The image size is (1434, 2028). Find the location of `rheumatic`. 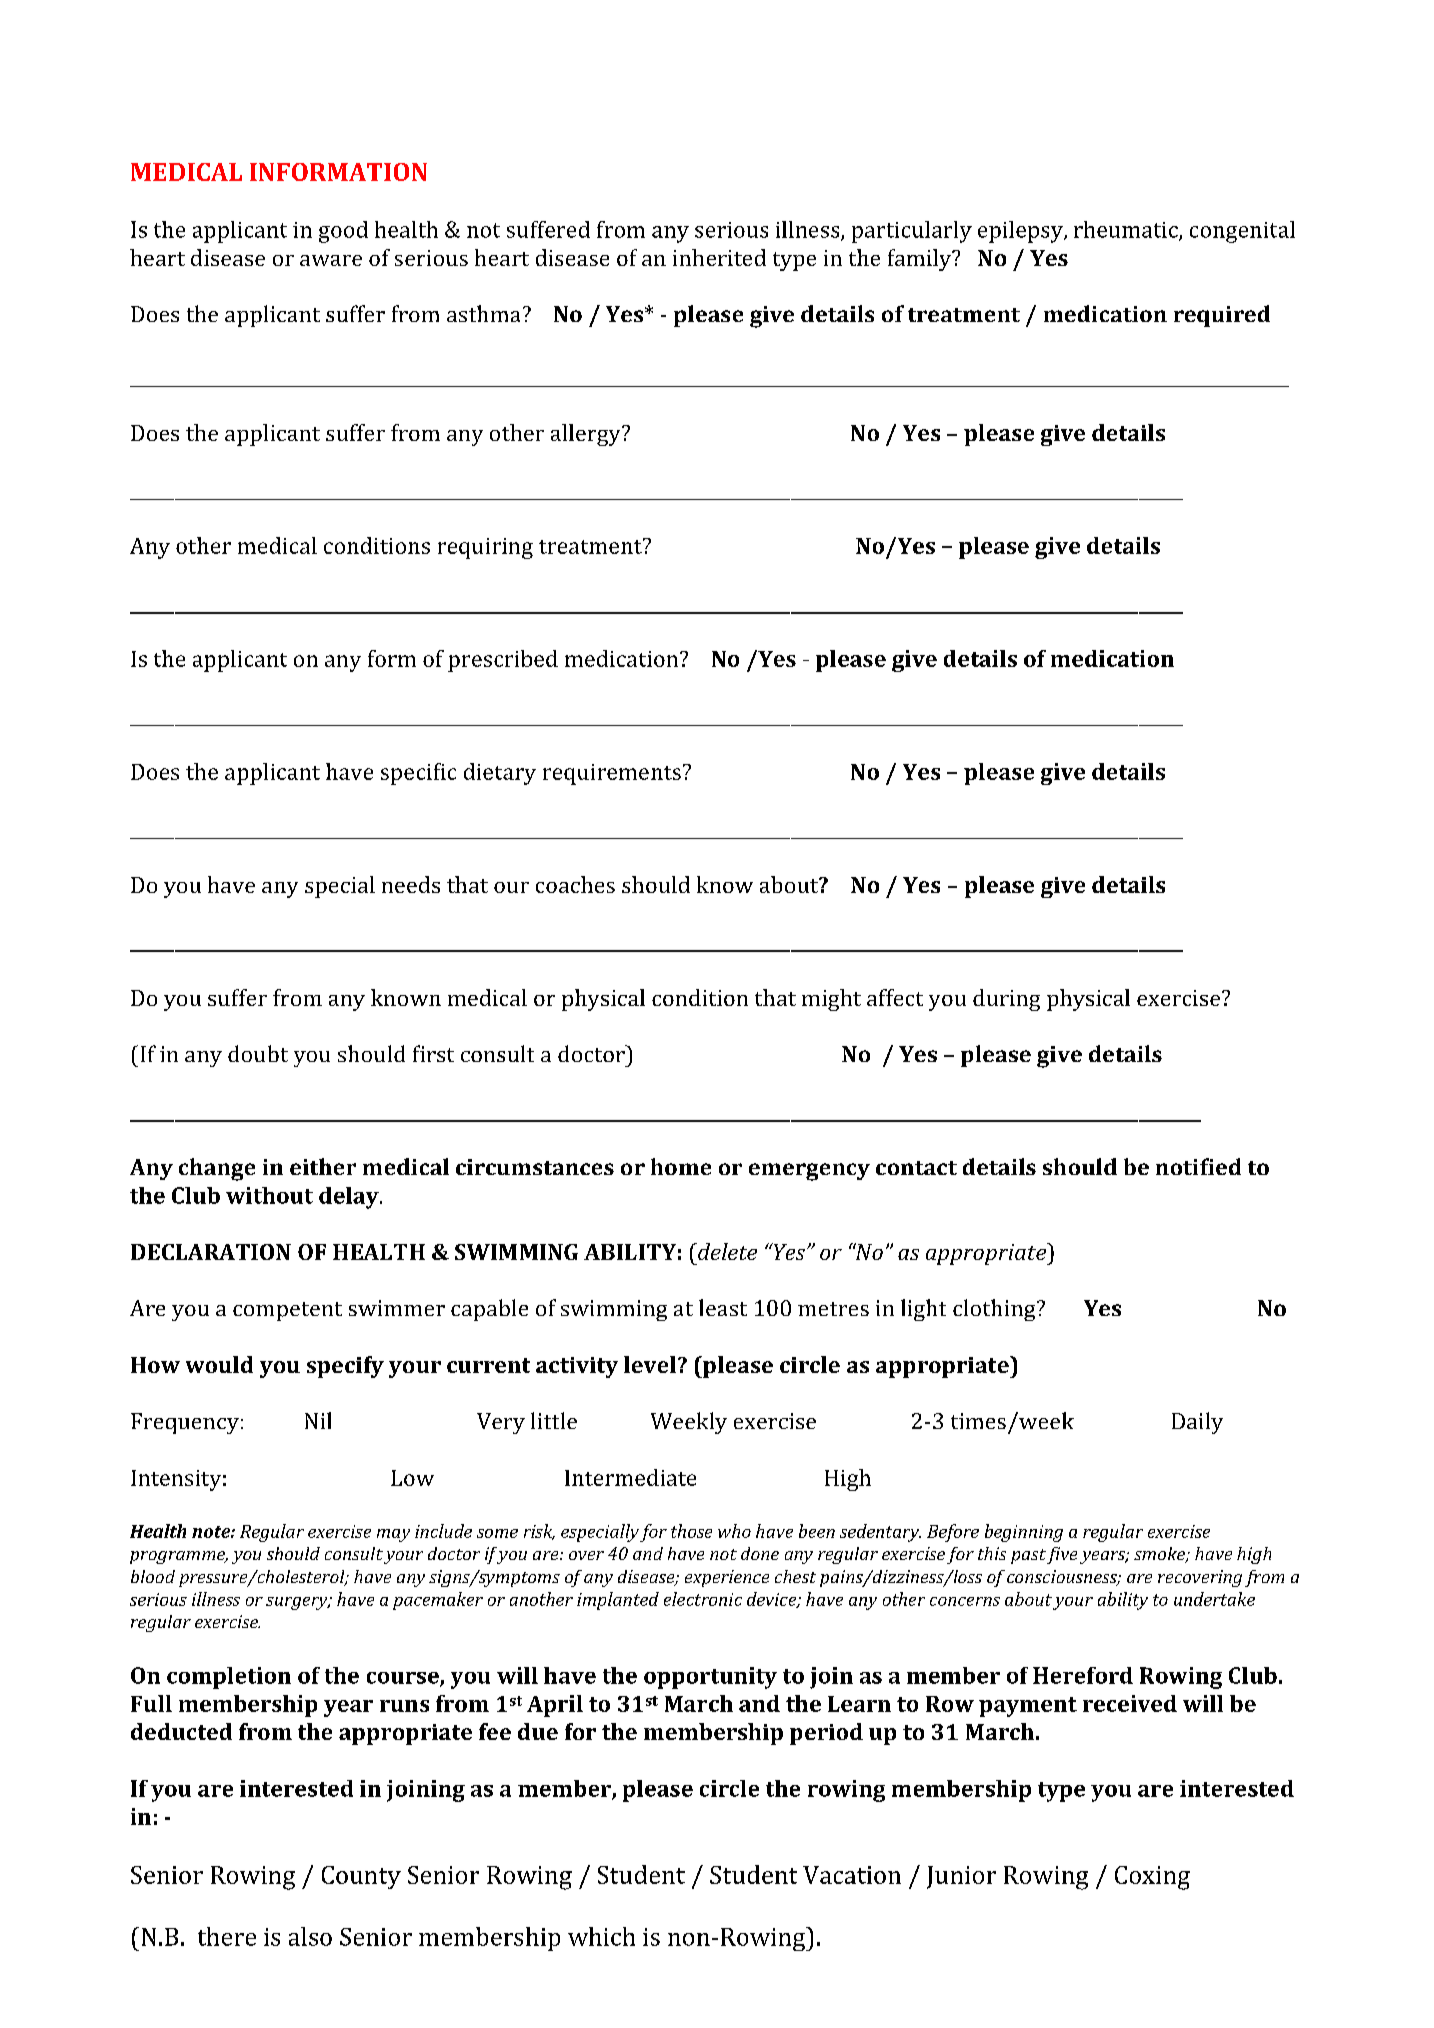

rheumatic is located at coordinates (1127, 230).
